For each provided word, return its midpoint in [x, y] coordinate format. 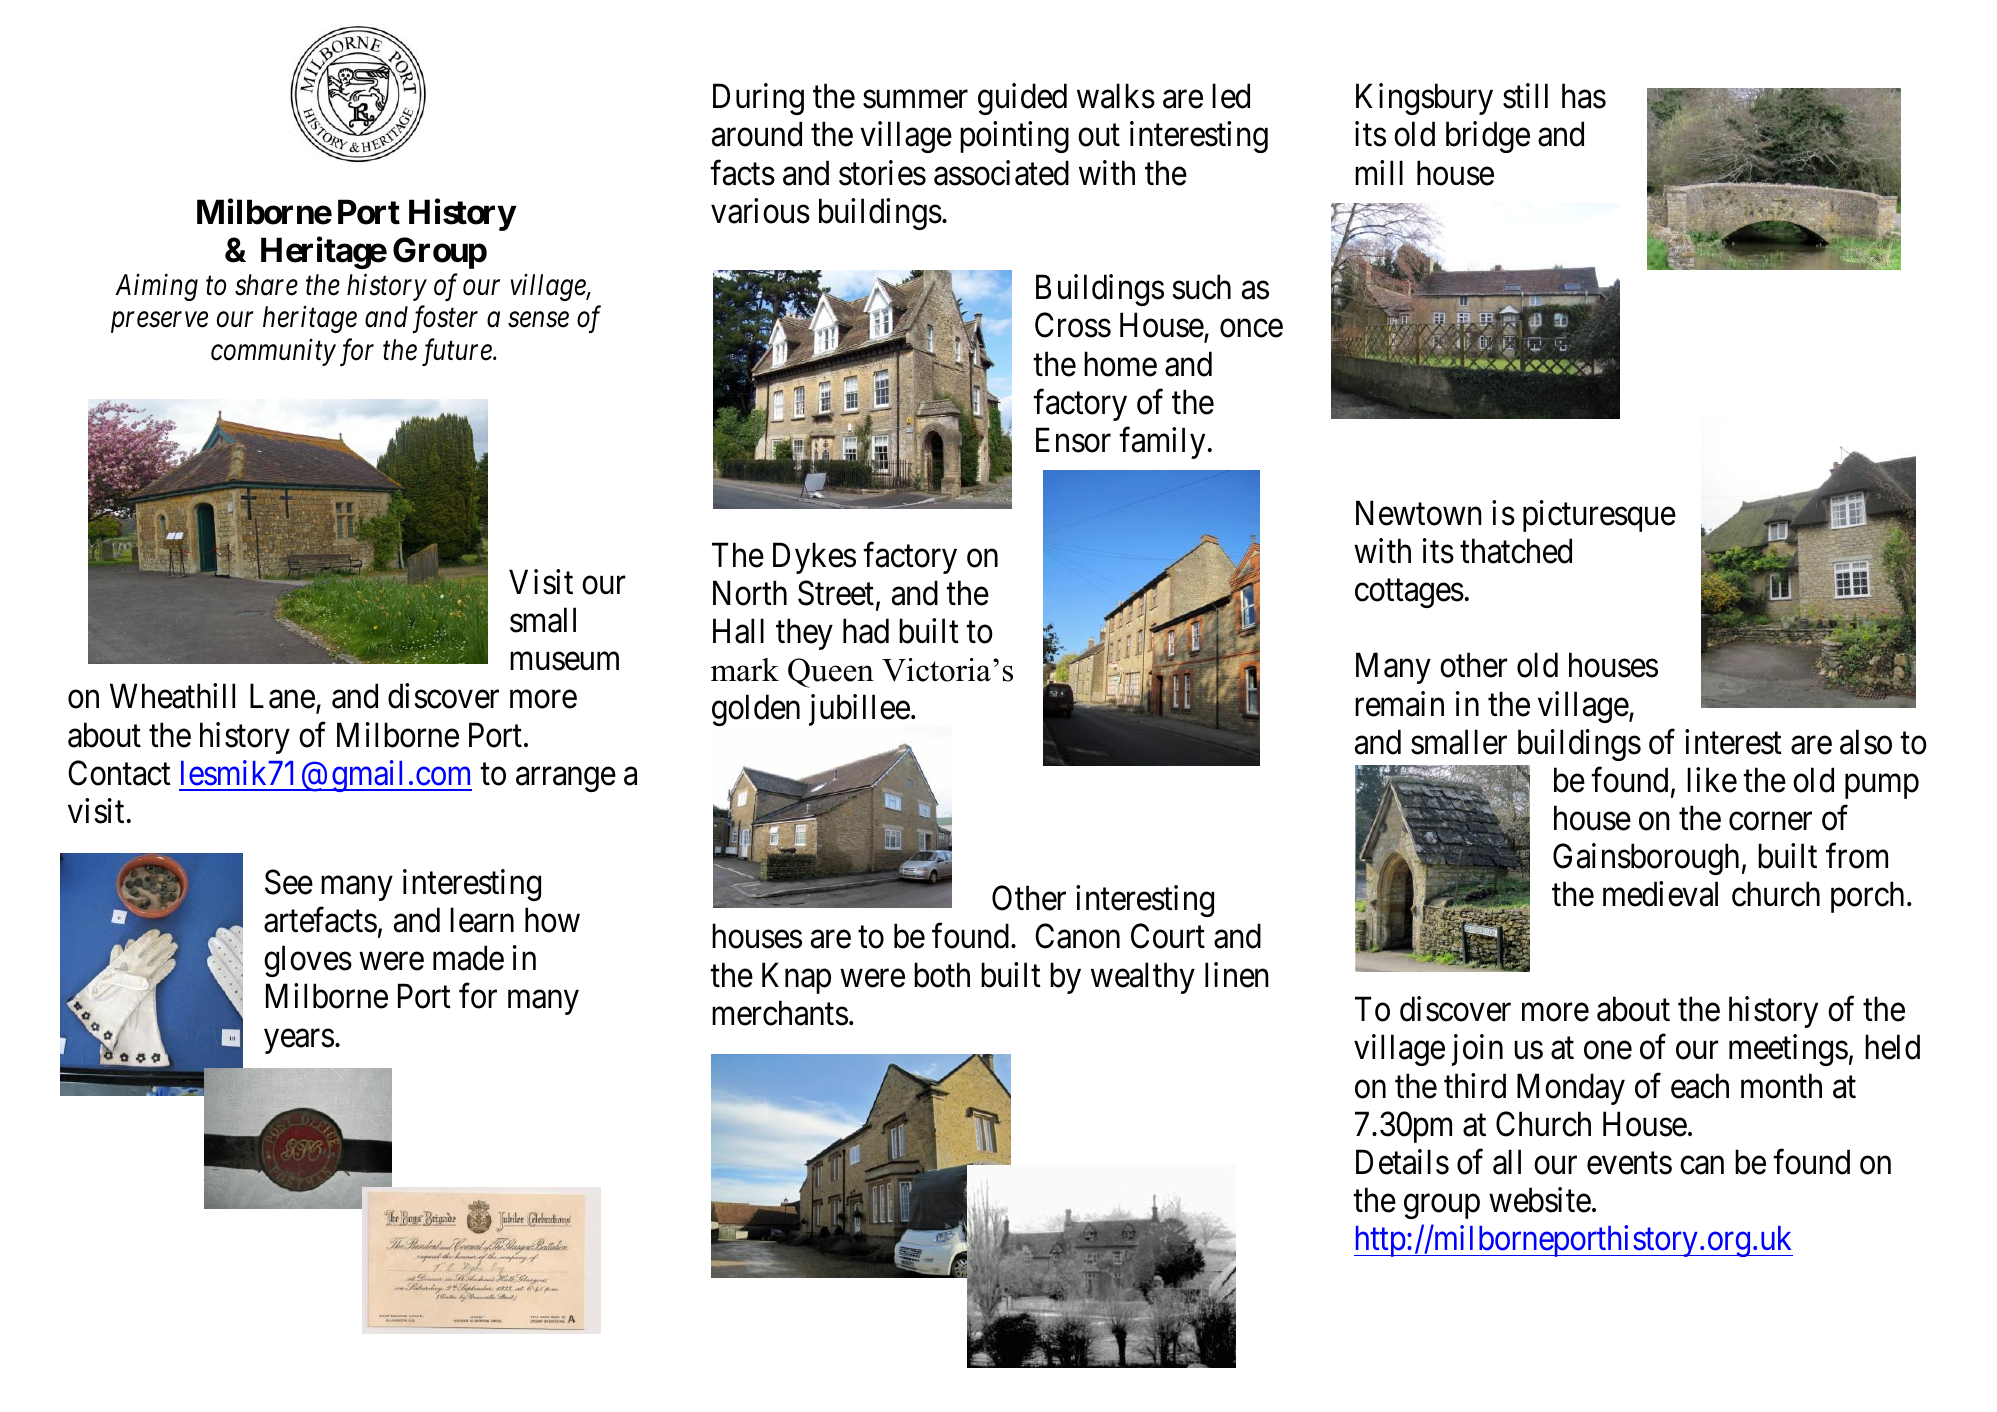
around [757, 134]
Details [1402, 1162]
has [1584, 96]
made [468, 958]
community [273, 353]
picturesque [1599, 516]
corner [1770, 822]
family [1162, 443]
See [289, 882]
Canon [1077, 936]
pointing [1014, 137]
